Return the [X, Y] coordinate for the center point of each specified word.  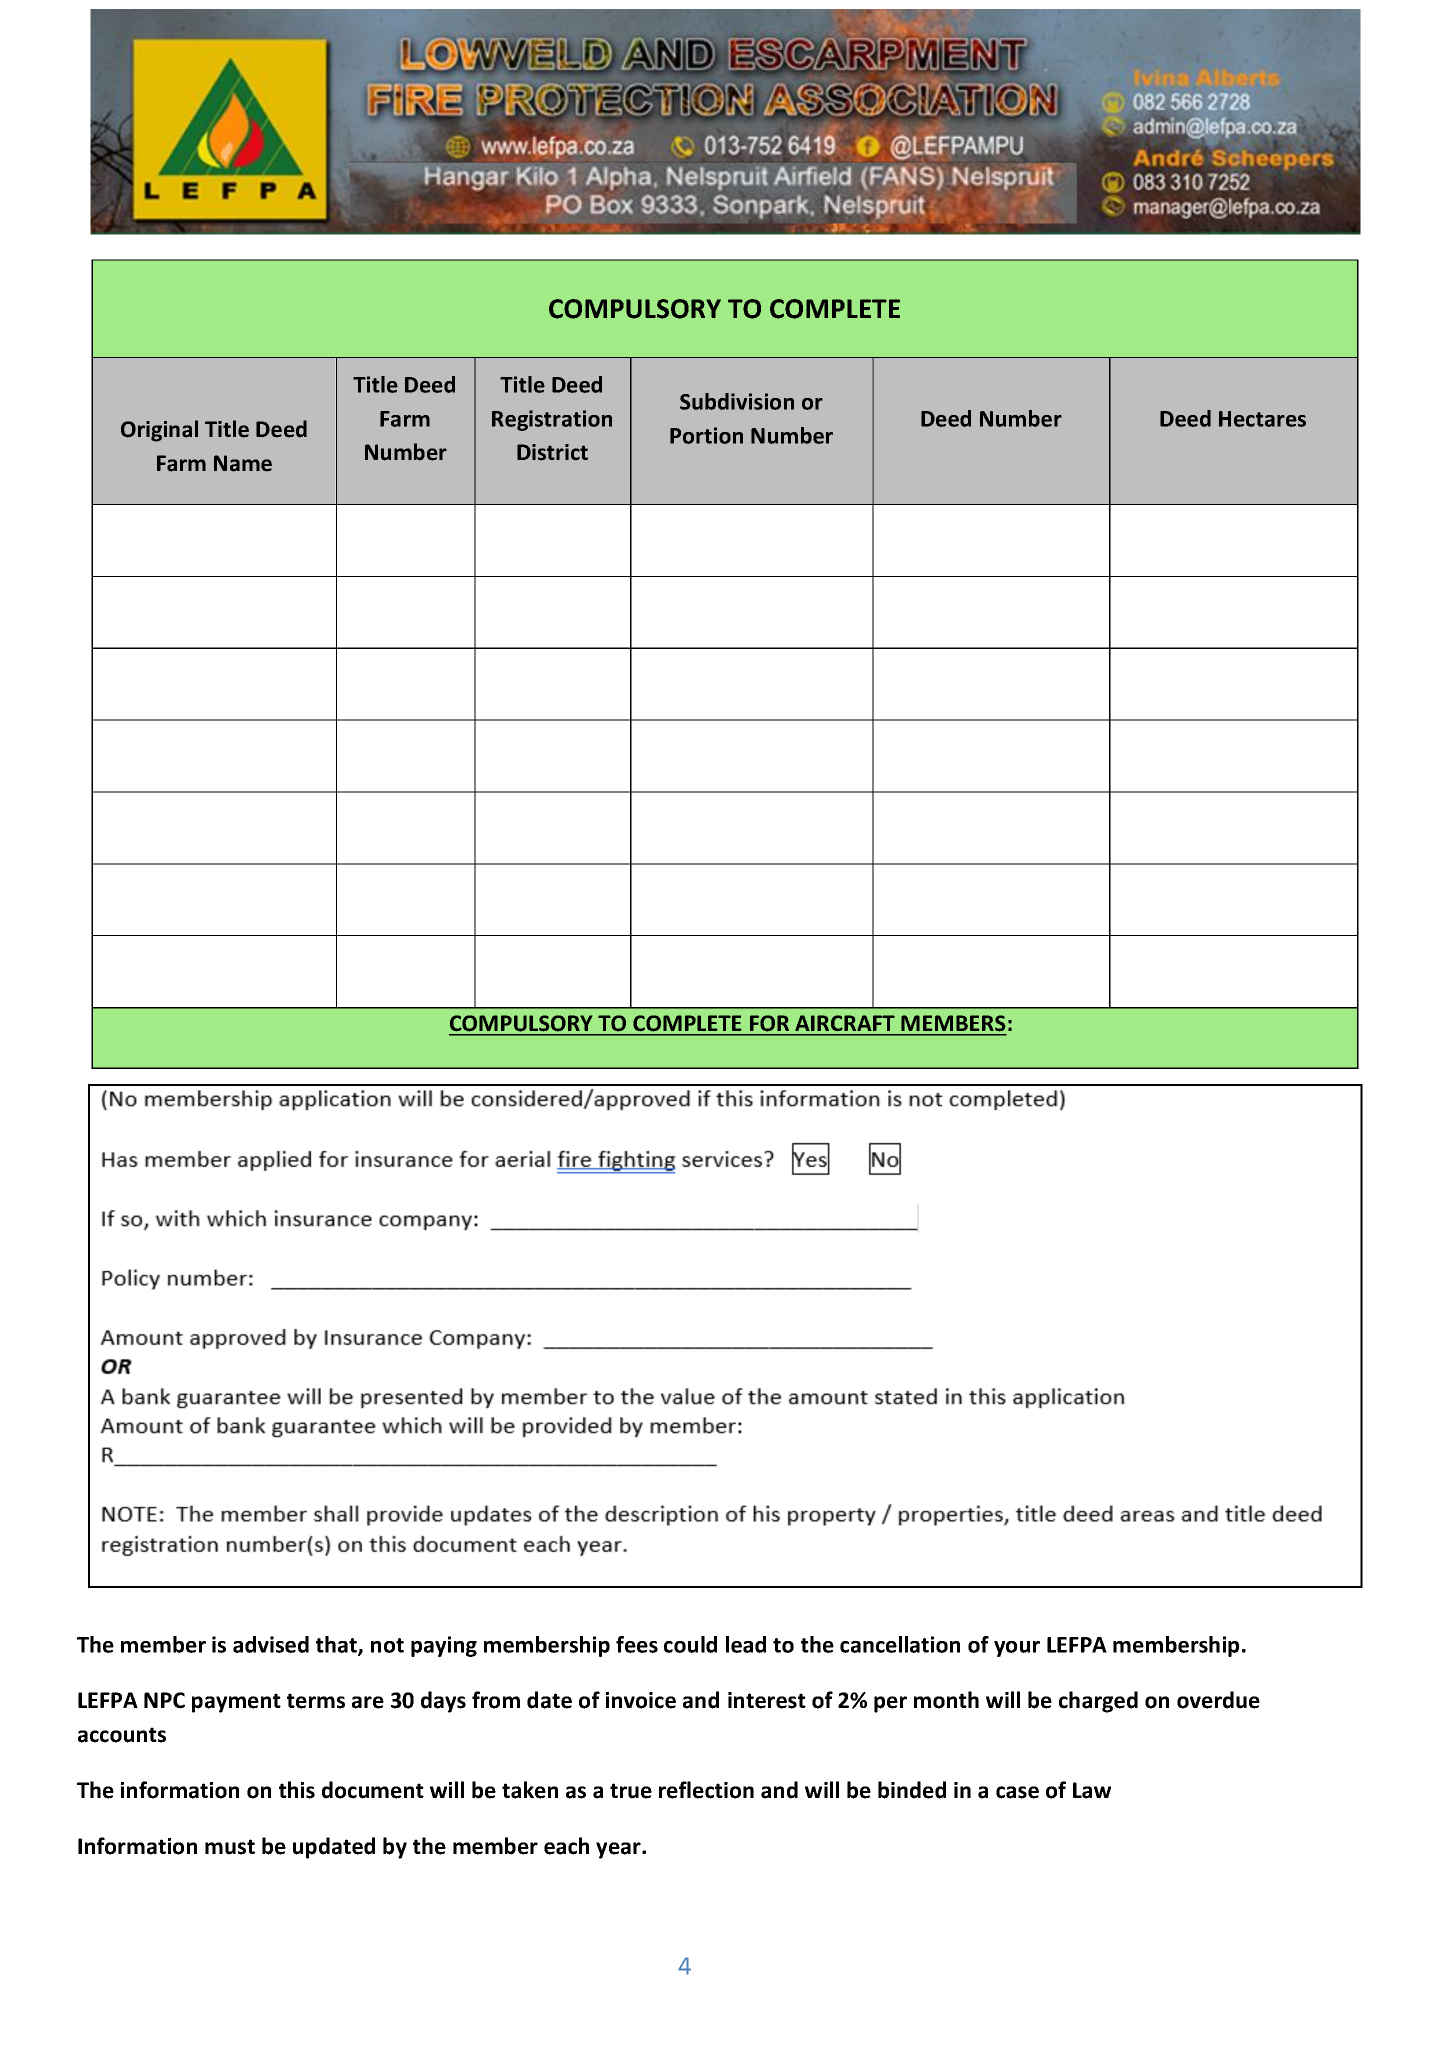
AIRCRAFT [845, 1023]
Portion [706, 435]
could [690, 1644]
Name [243, 463]
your [1017, 1649]
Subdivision [737, 401]
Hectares [1262, 419]
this [297, 1790]
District [552, 452]
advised [271, 1644]
